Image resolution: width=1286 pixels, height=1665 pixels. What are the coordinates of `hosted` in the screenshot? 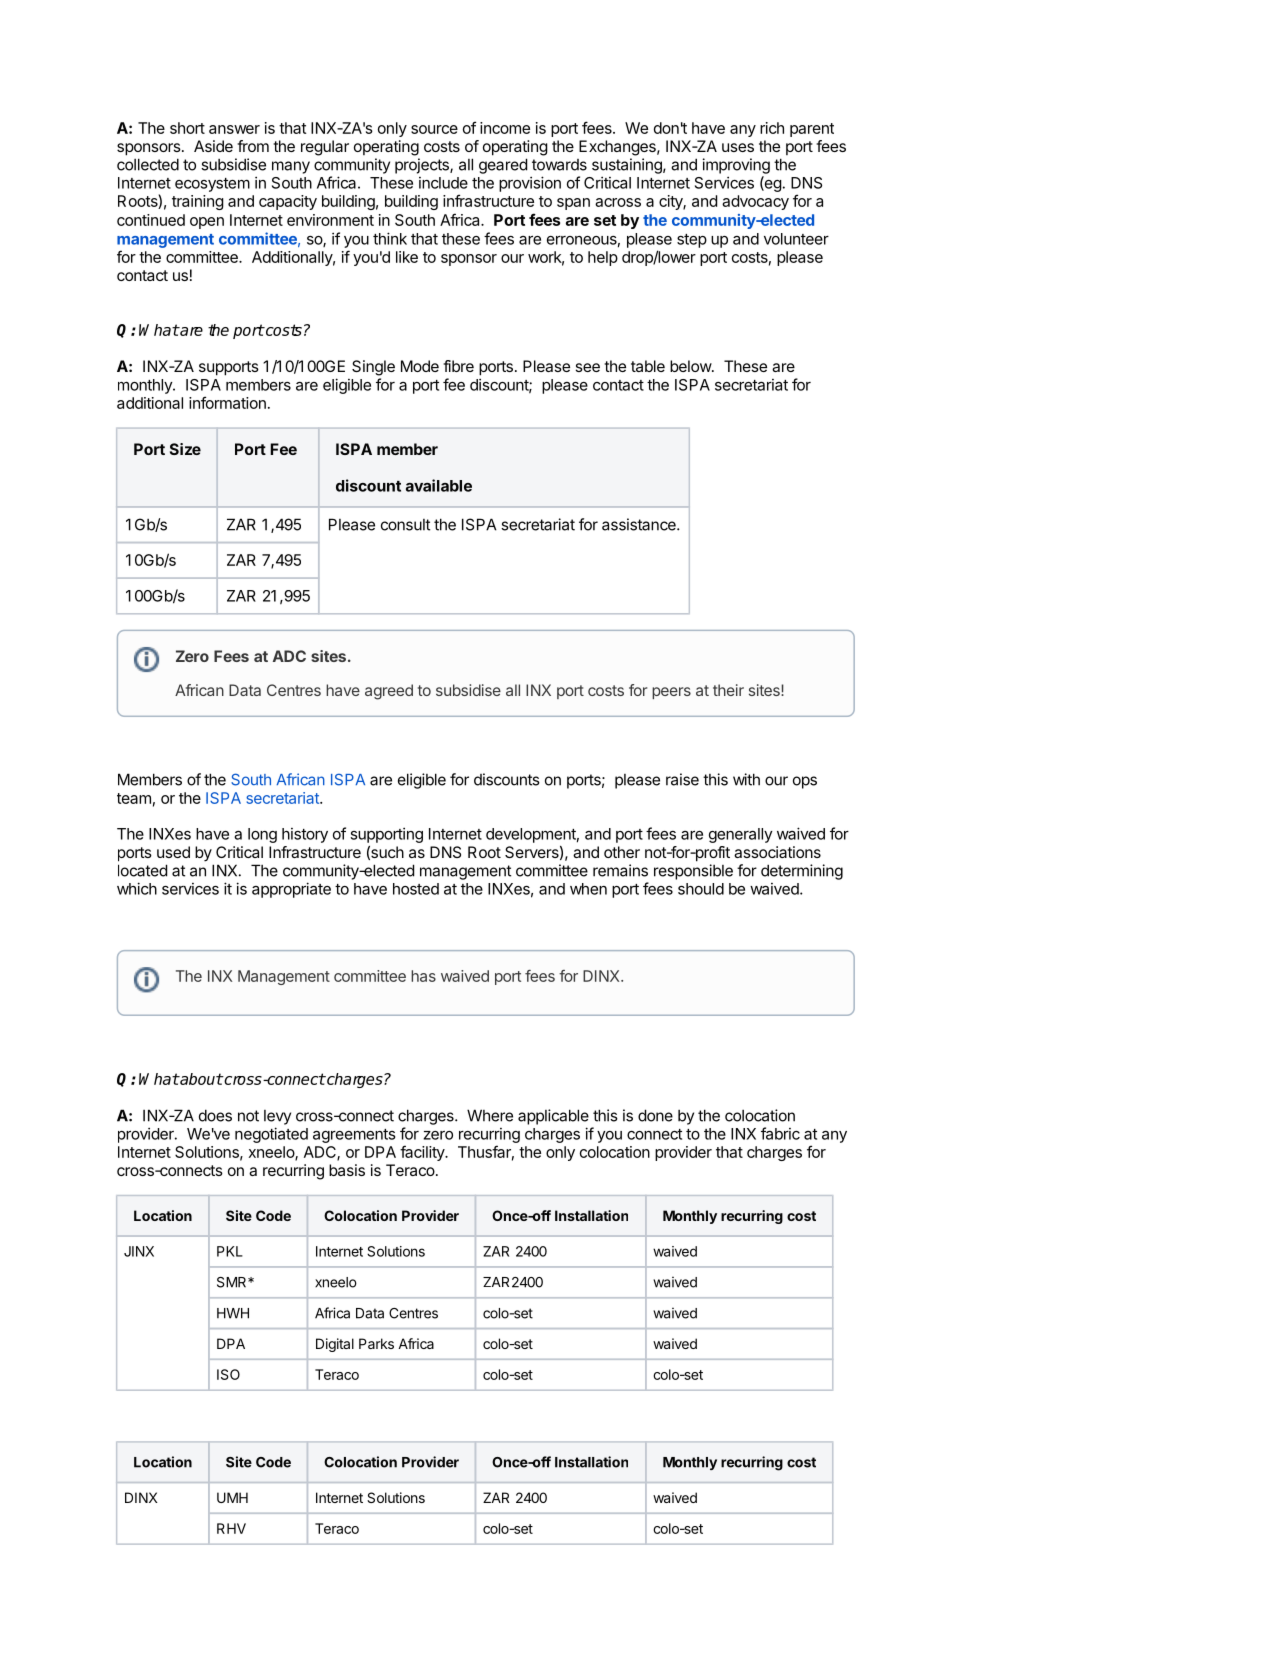 It's located at (416, 889).
